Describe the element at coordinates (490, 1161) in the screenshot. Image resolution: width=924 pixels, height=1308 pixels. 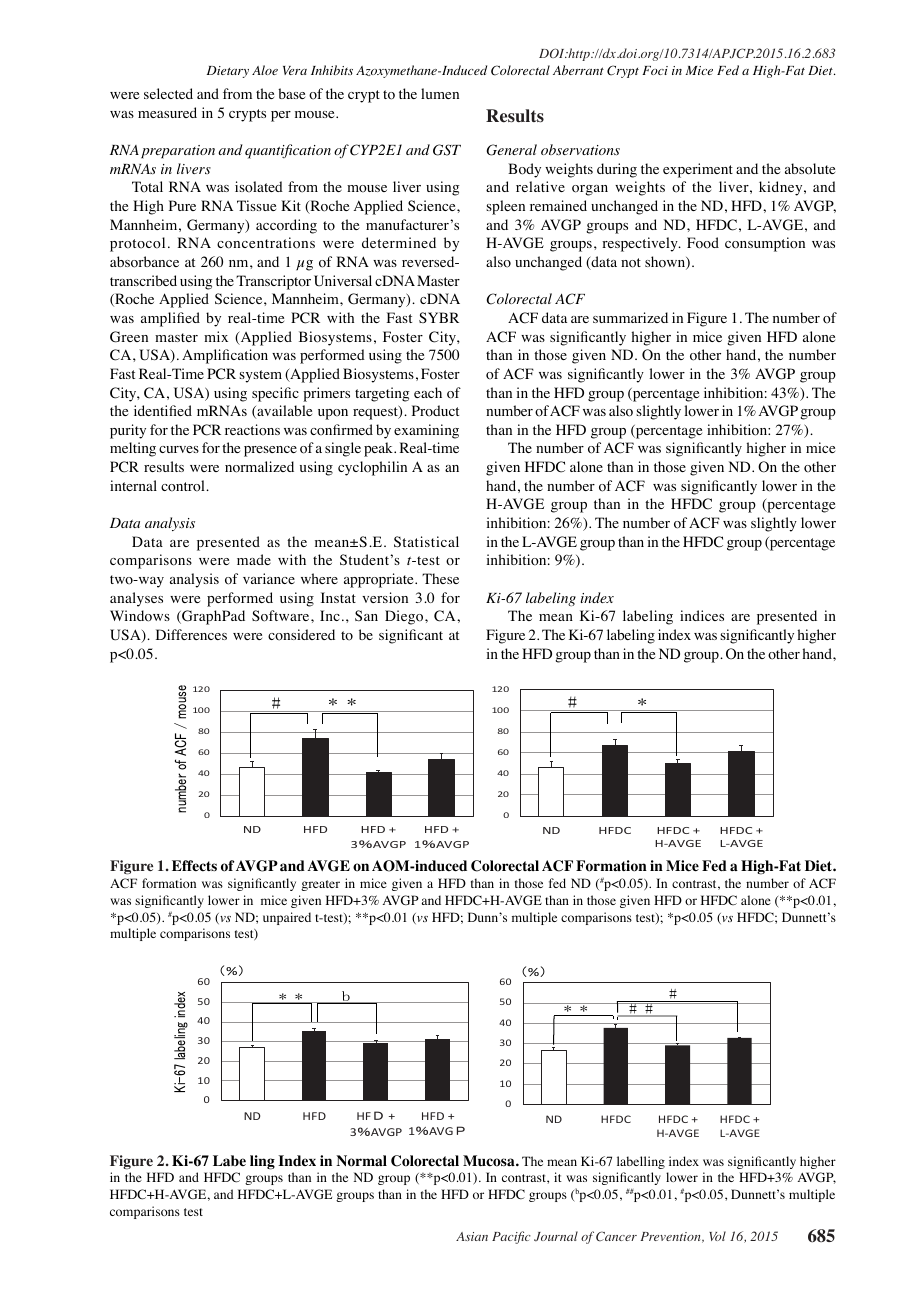
I see `Mucosa` at that location.
